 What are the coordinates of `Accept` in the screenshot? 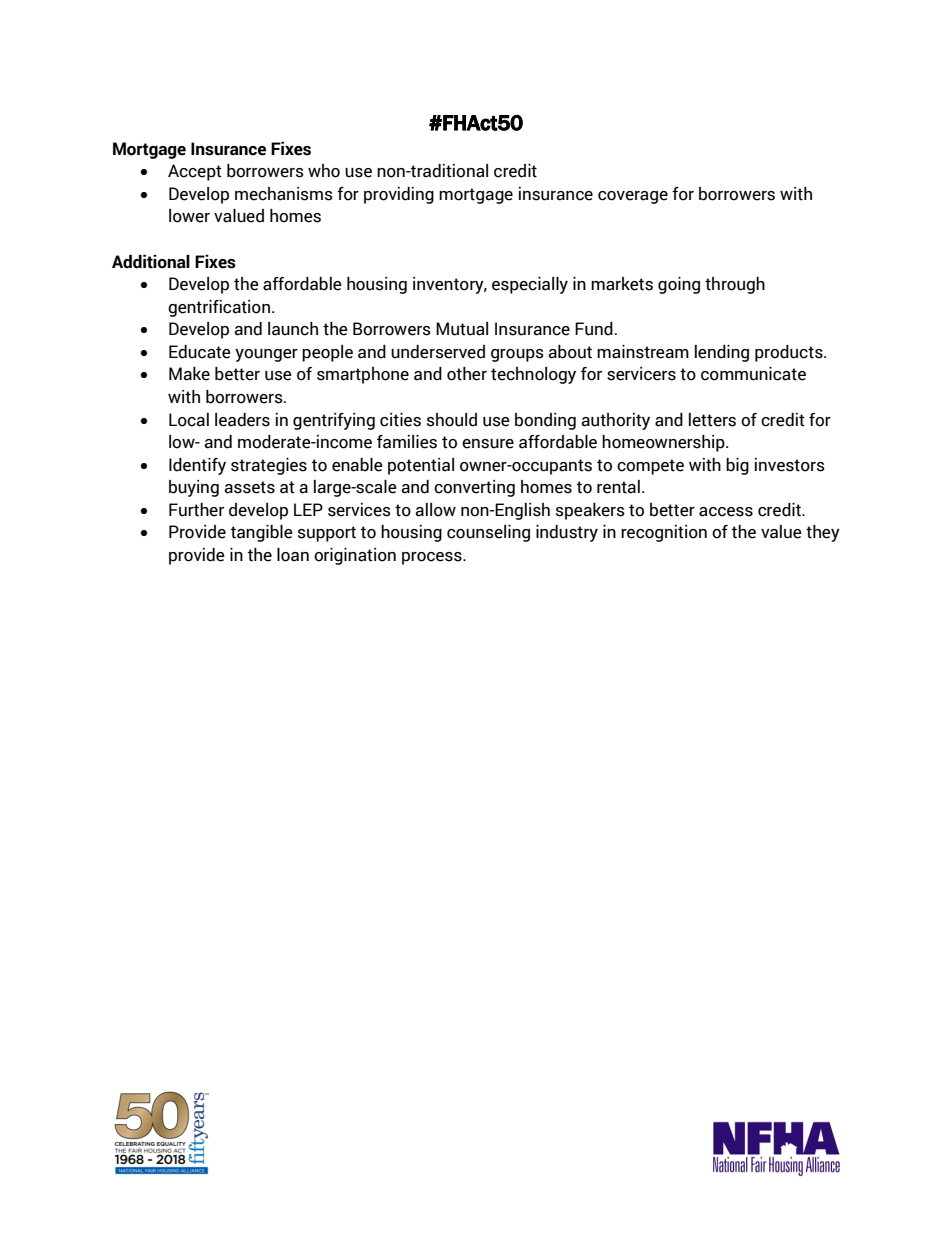 It's located at (195, 172).
